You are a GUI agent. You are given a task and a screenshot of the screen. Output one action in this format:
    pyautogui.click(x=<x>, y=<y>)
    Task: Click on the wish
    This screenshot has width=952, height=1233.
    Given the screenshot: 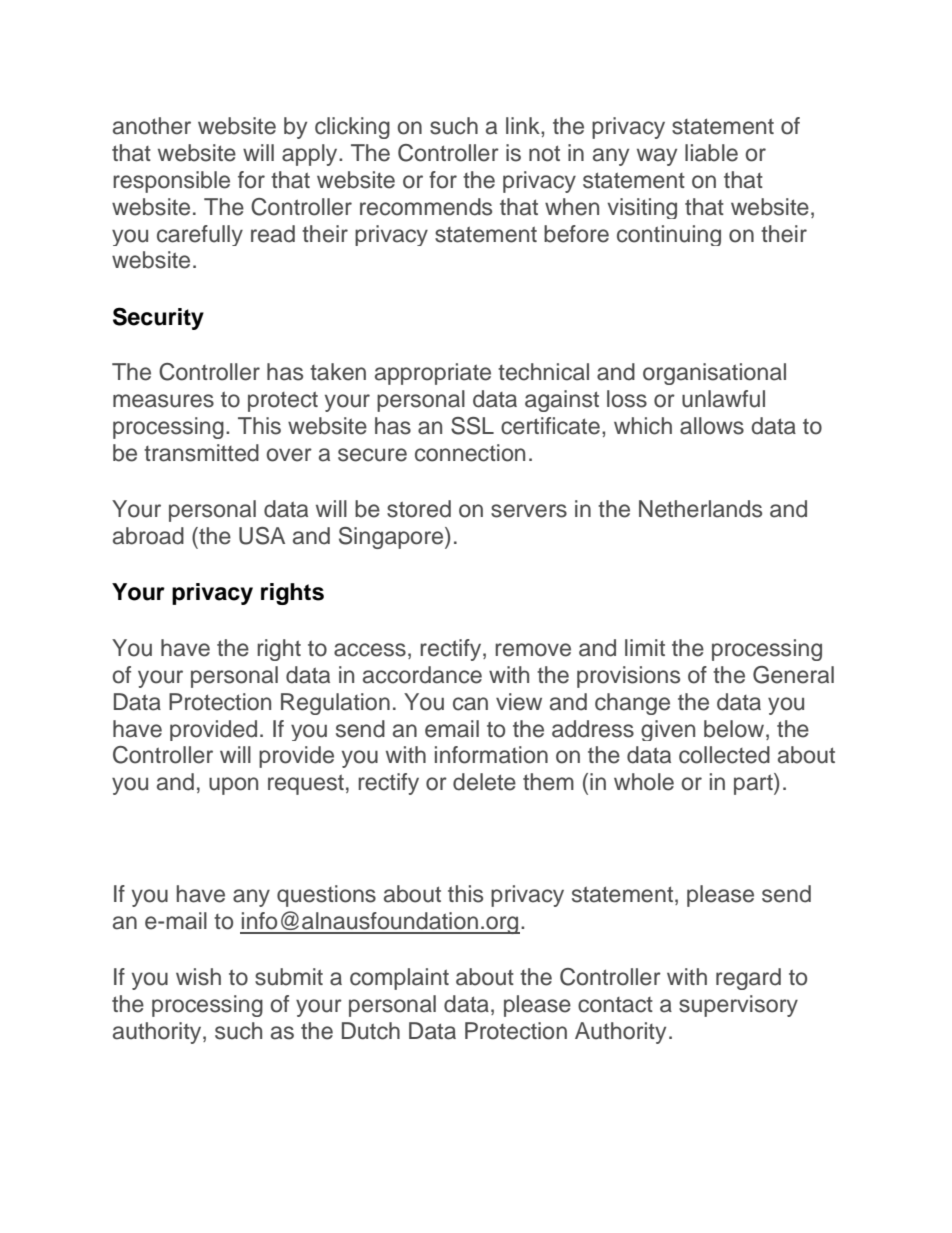 What is the action you would take?
    pyautogui.click(x=198, y=977)
